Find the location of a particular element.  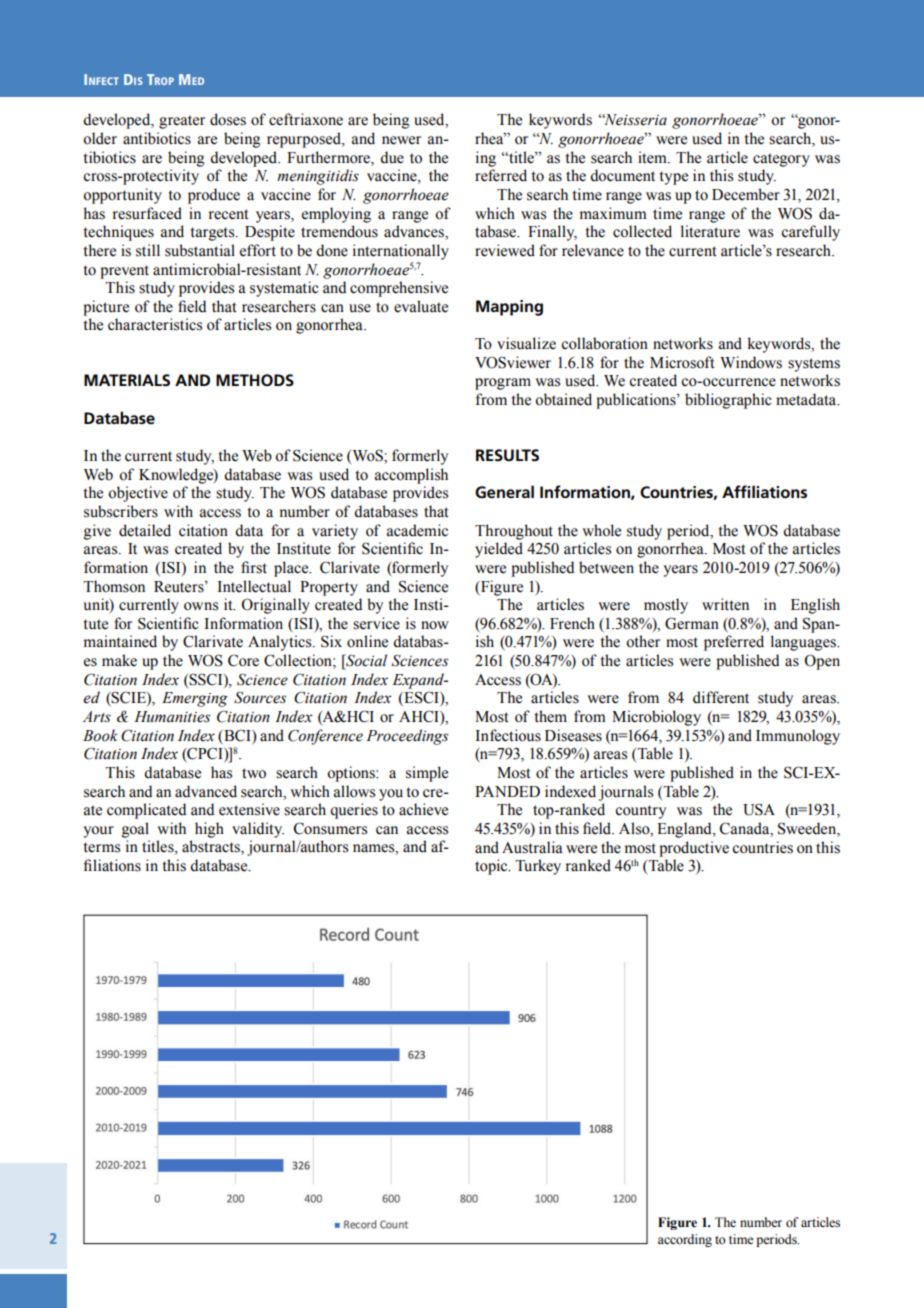

General is located at coordinates (504, 492).
